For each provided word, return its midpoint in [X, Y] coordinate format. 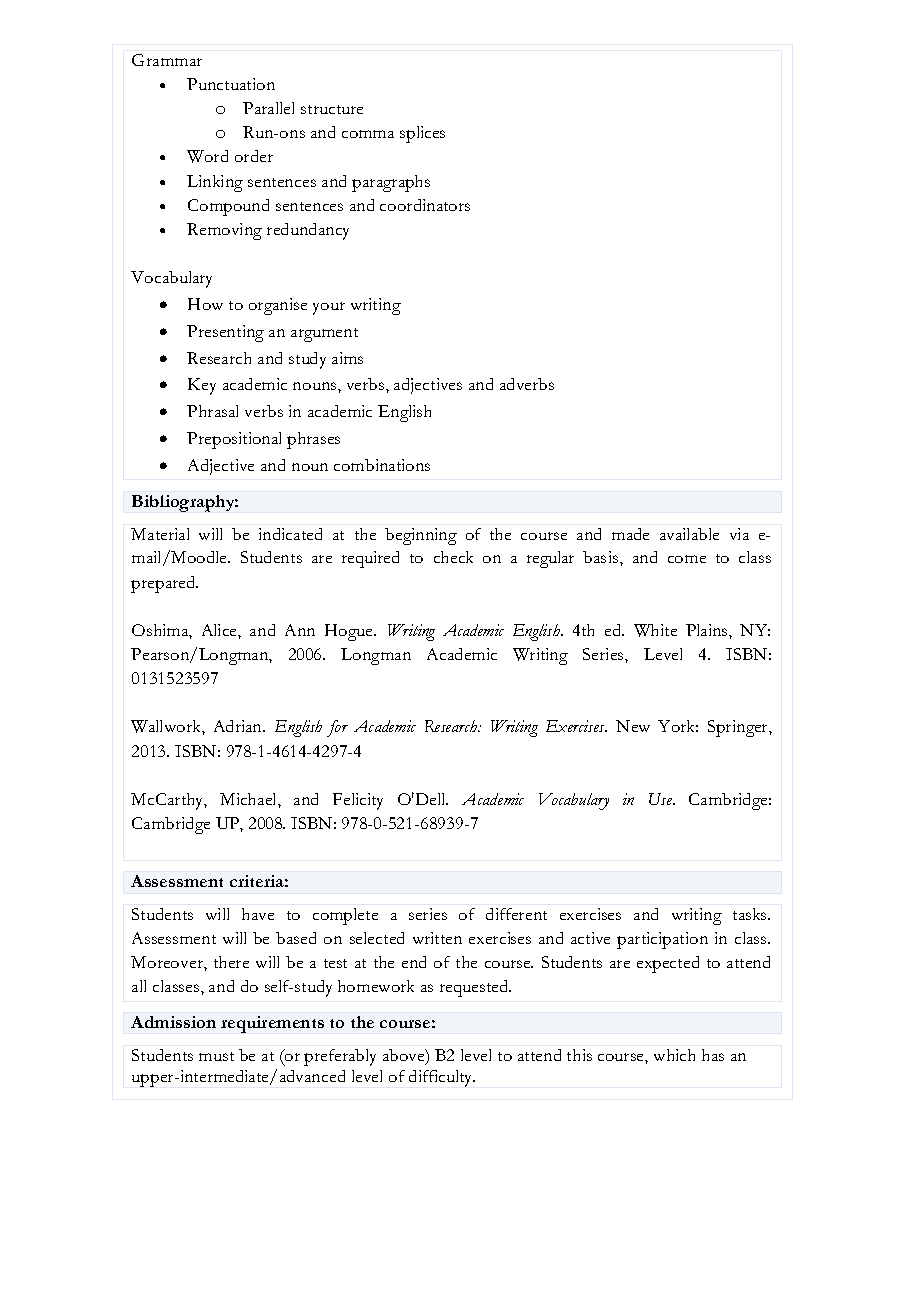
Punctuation [231, 84]
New [633, 726]
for [337, 728]
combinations [382, 465]
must [216, 1056]
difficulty [442, 1078]
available [689, 534]
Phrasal [212, 411]
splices [422, 134]
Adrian [239, 726]
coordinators [425, 205]
